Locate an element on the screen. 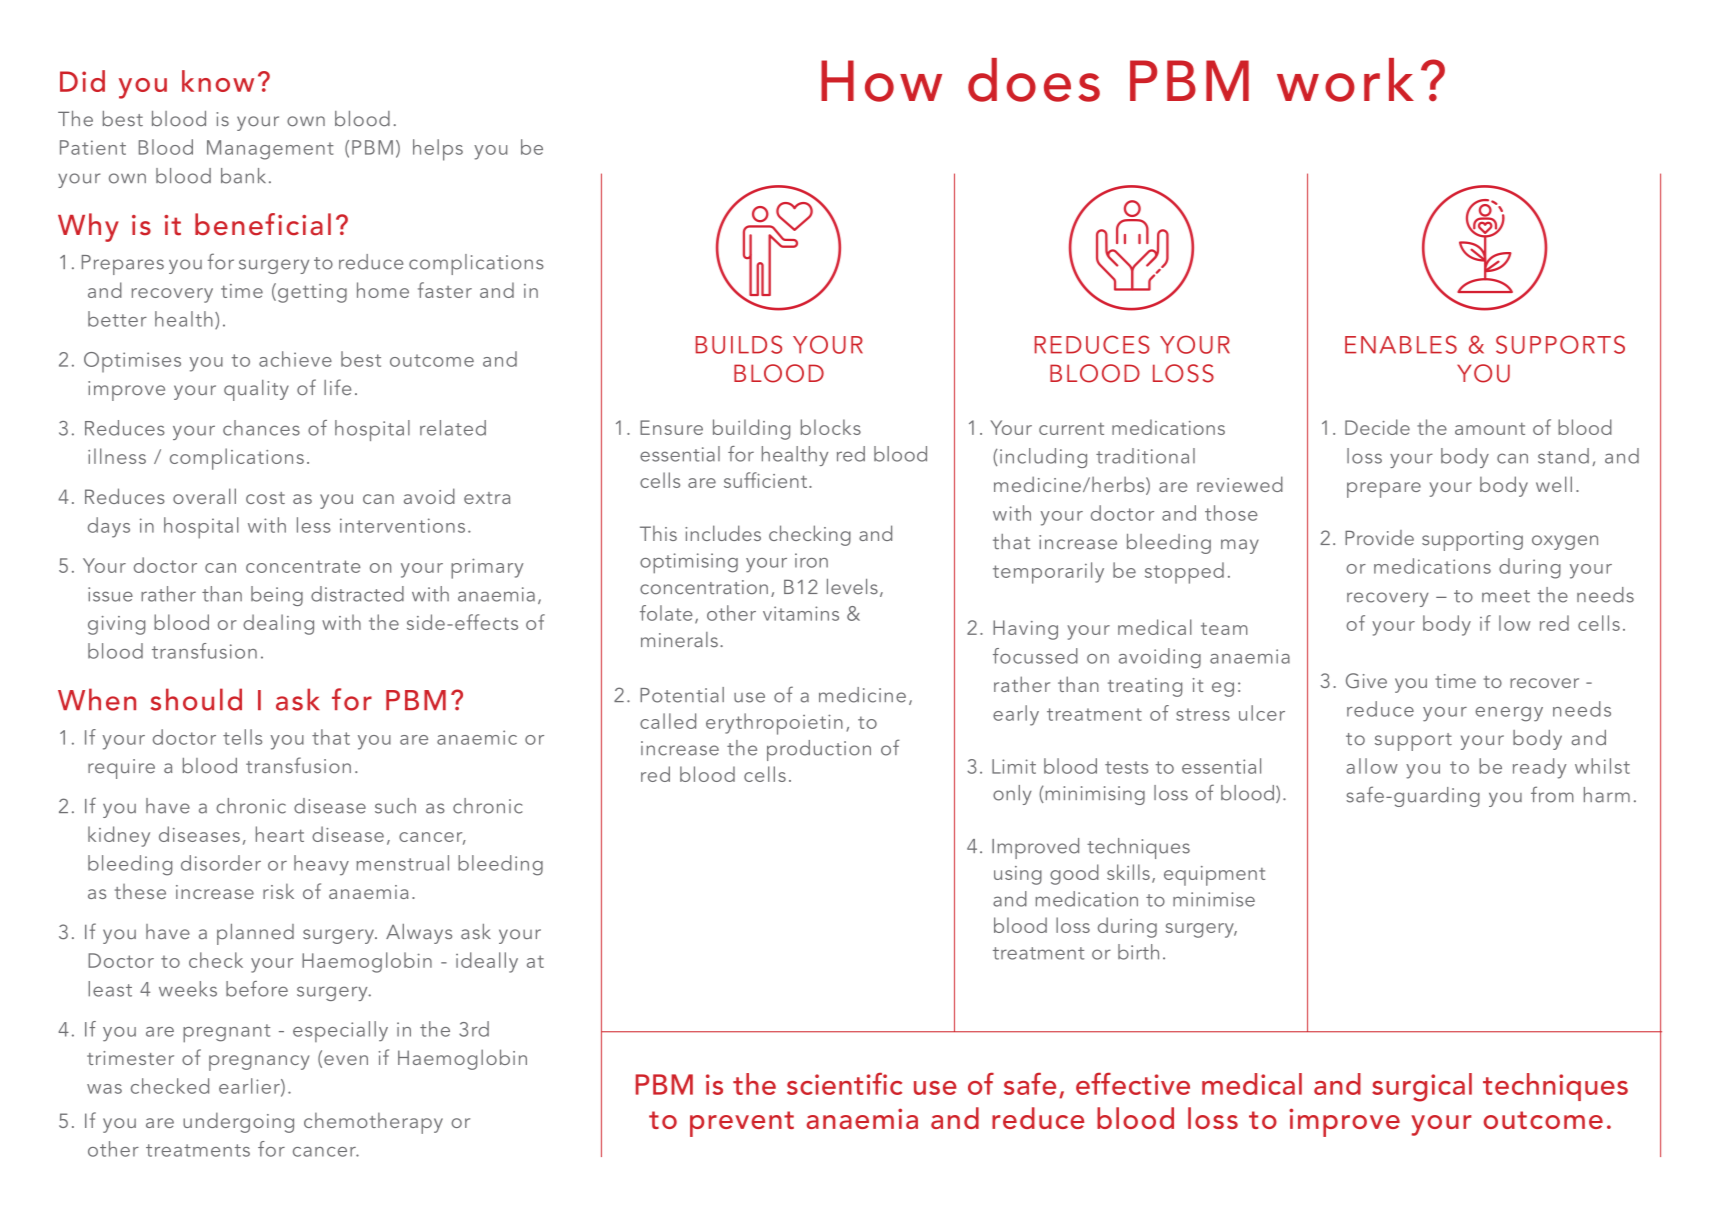 The height and width of the screenshot is (1215, 1719). levels is located at coordinates (852, 587).
